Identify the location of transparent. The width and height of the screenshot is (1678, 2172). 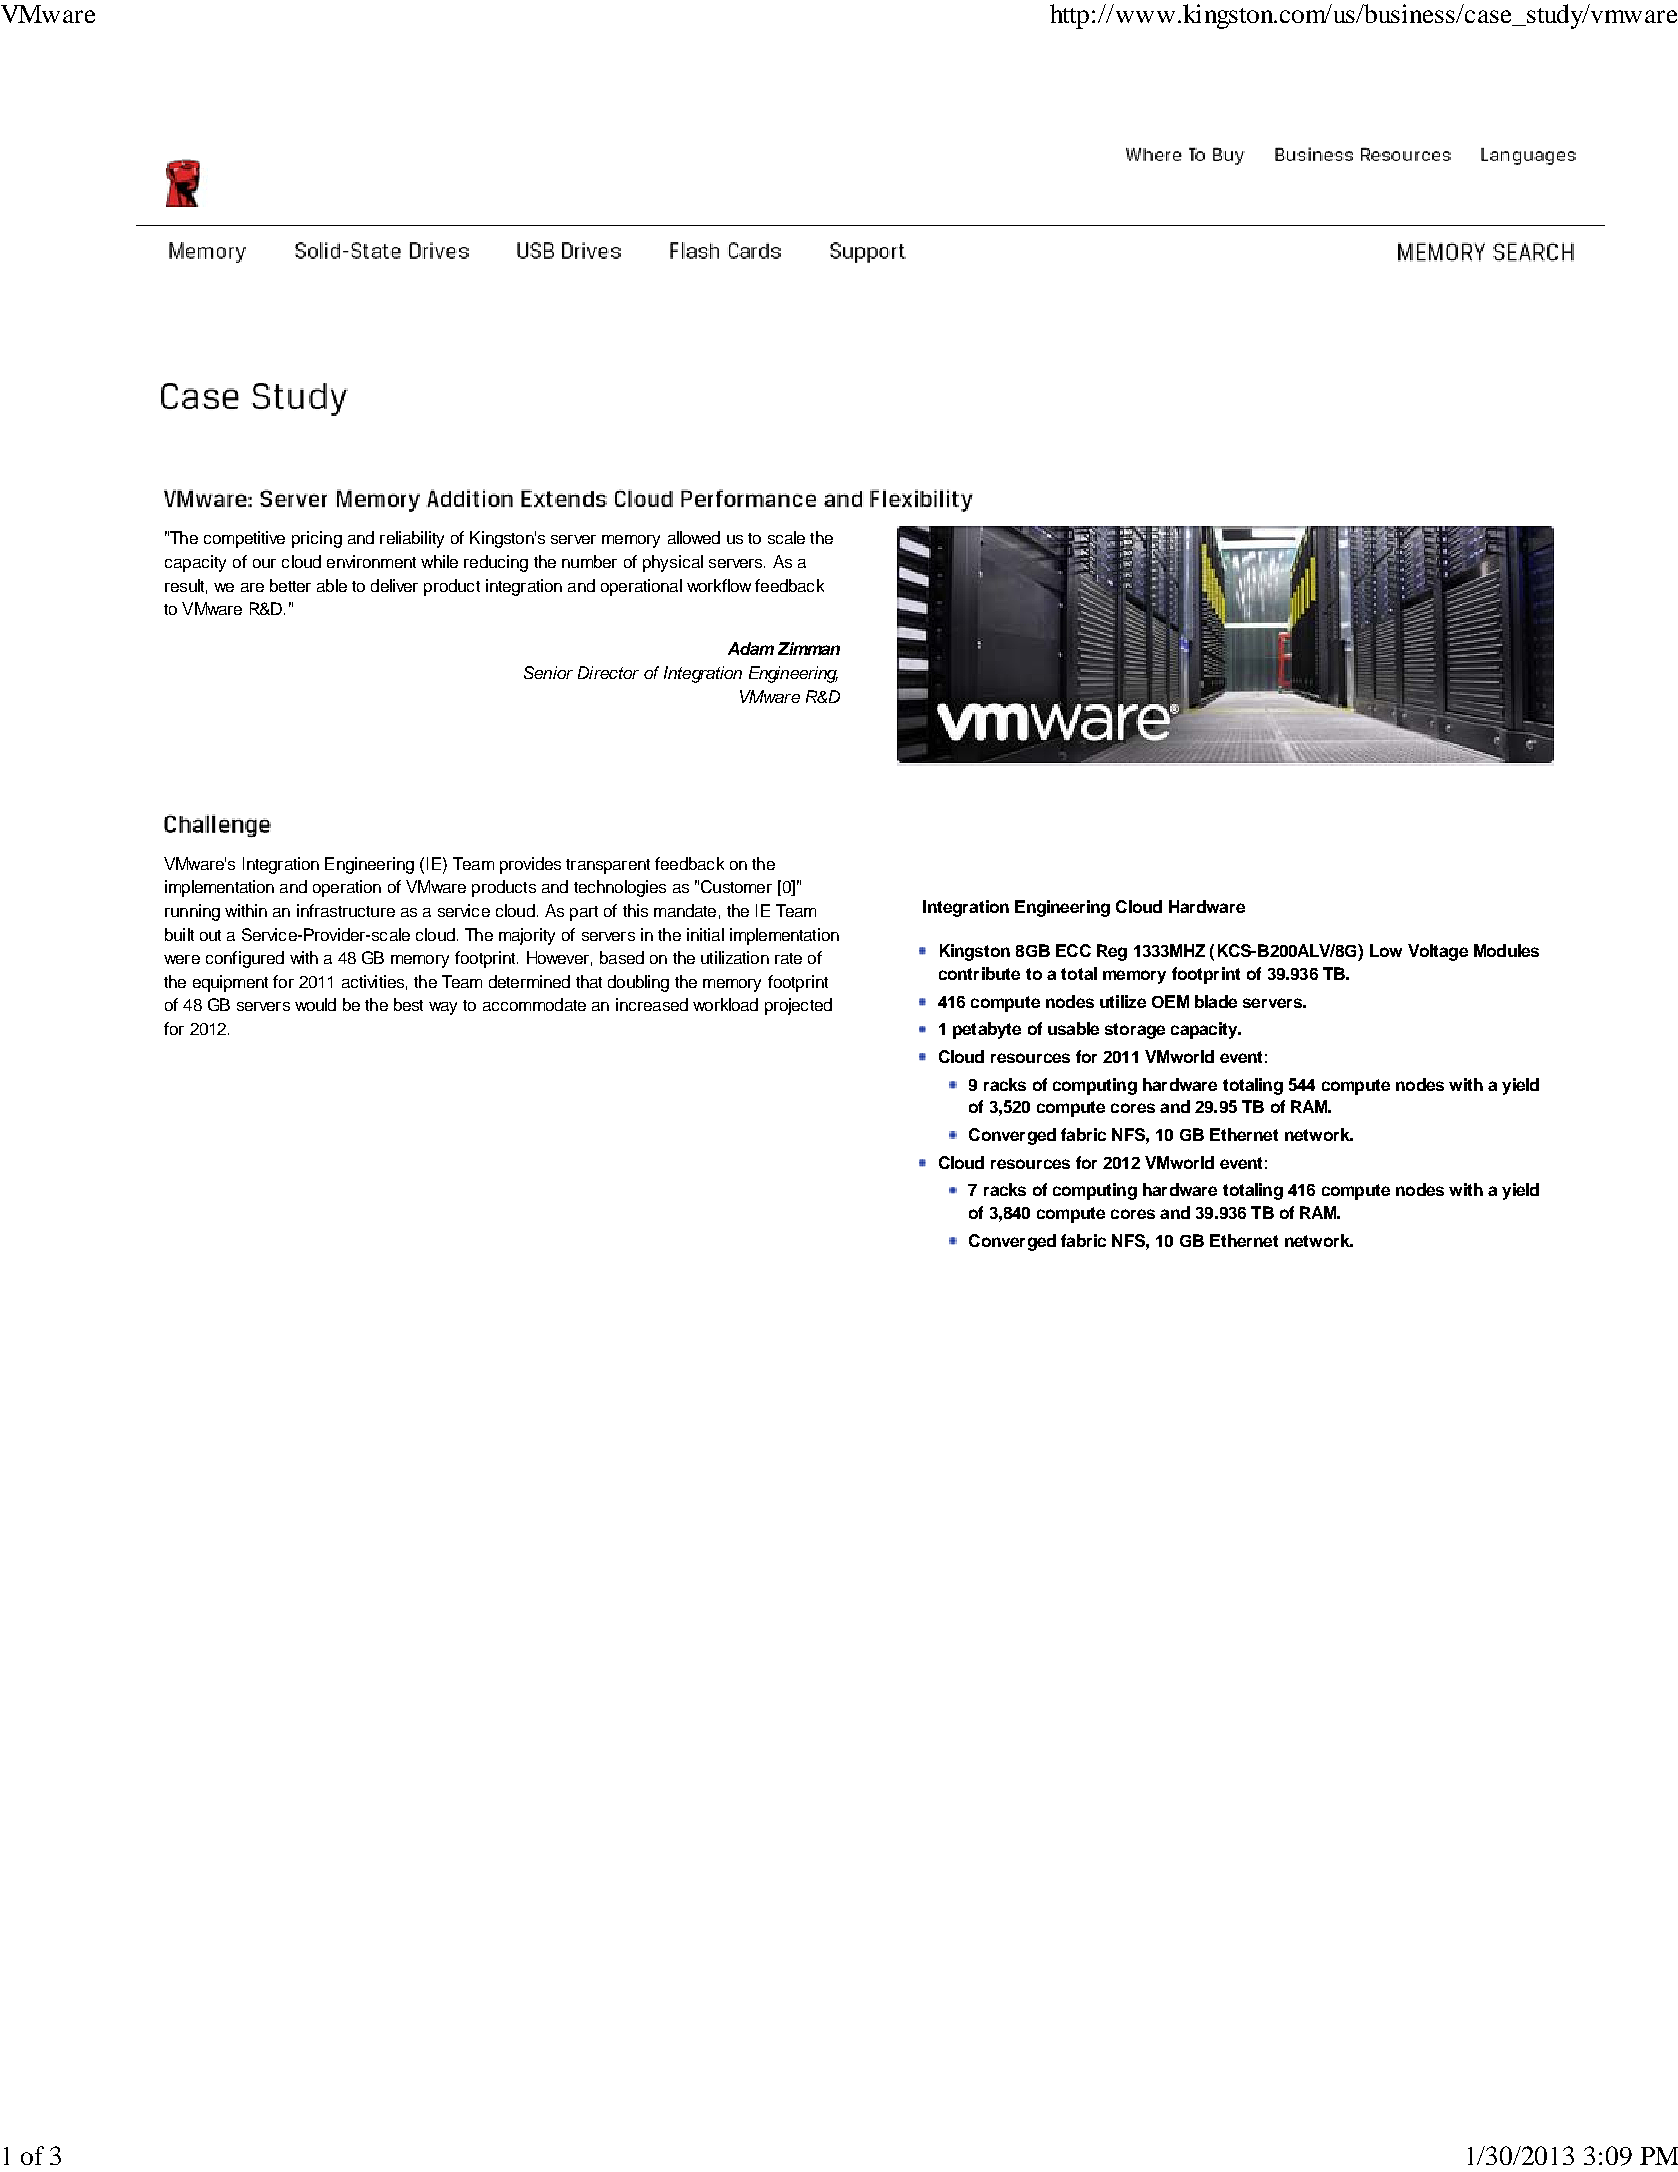
(608, 866).
